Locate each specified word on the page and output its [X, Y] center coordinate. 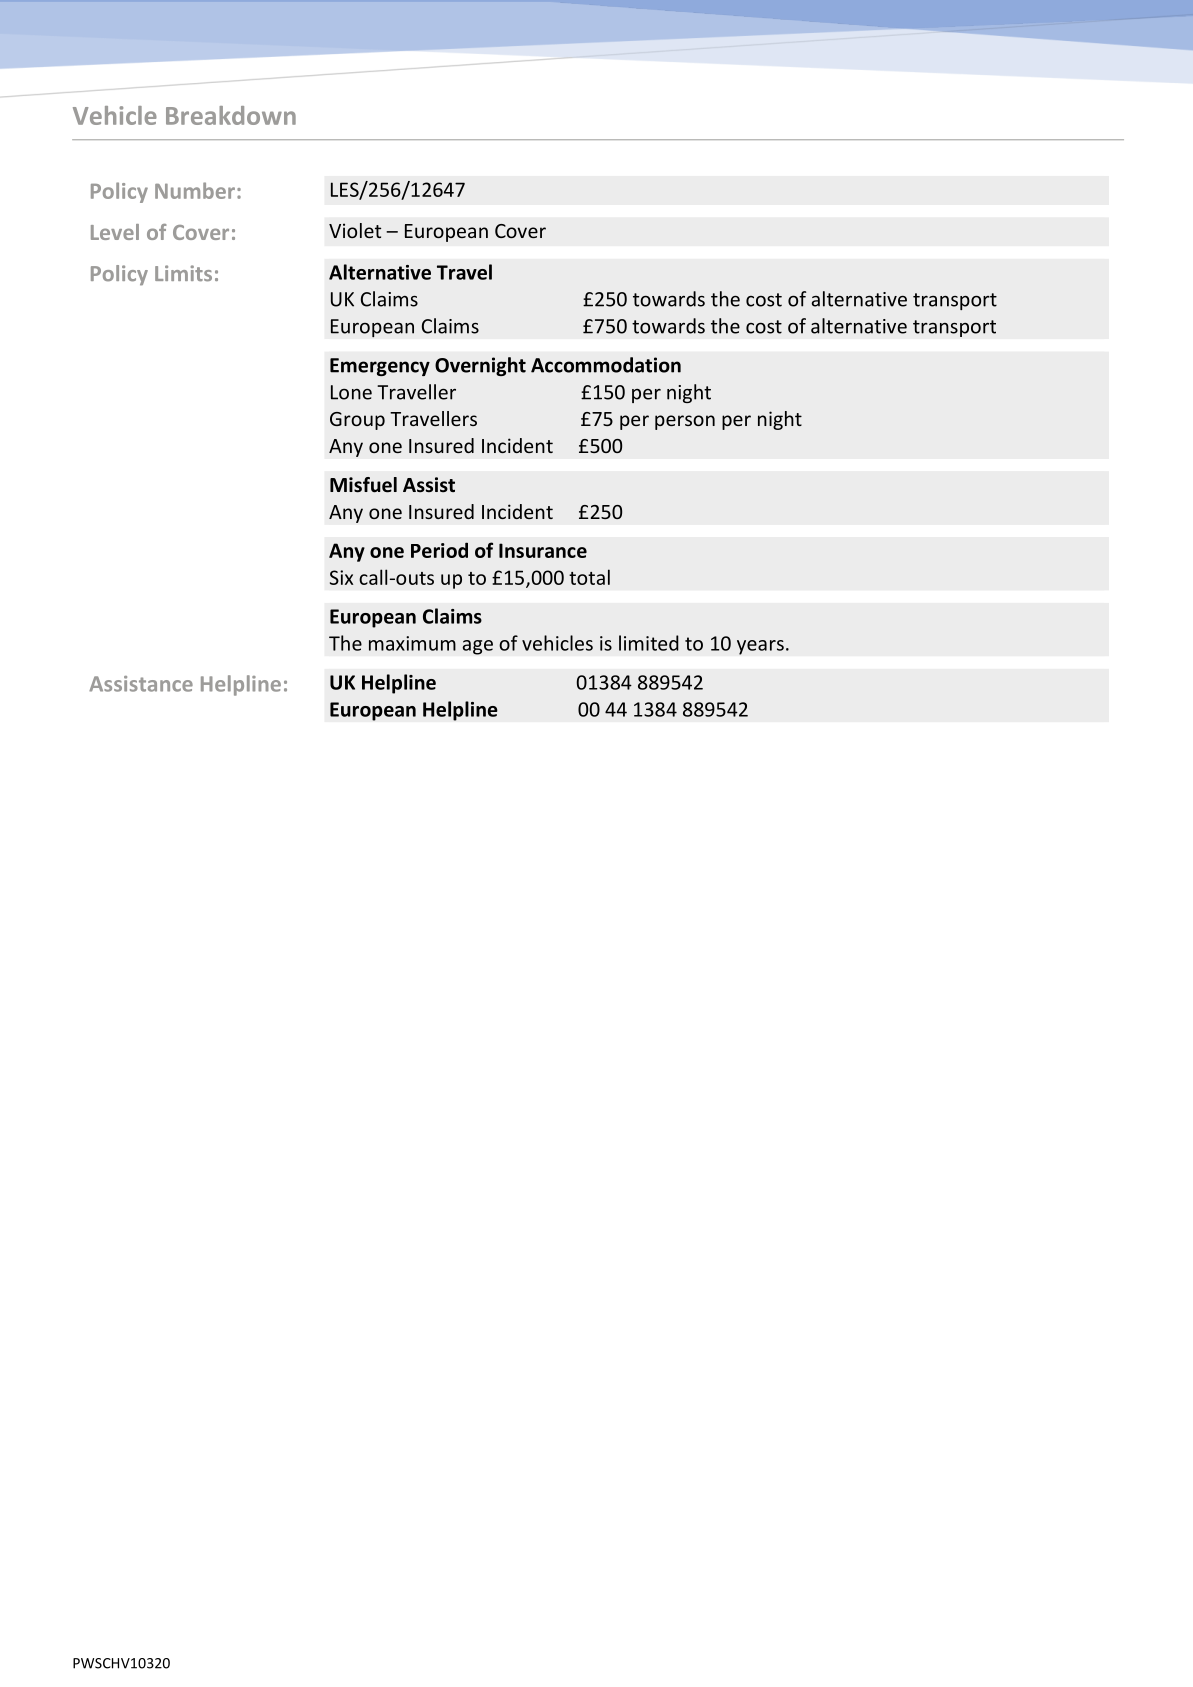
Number [195, 190]
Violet [355, 230]
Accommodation [606, 365]
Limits [183, 273]
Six [341, 577]
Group [357, 421]
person [685, 422]
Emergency [380, 367]
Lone [351, 392]
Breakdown [231, 115]
